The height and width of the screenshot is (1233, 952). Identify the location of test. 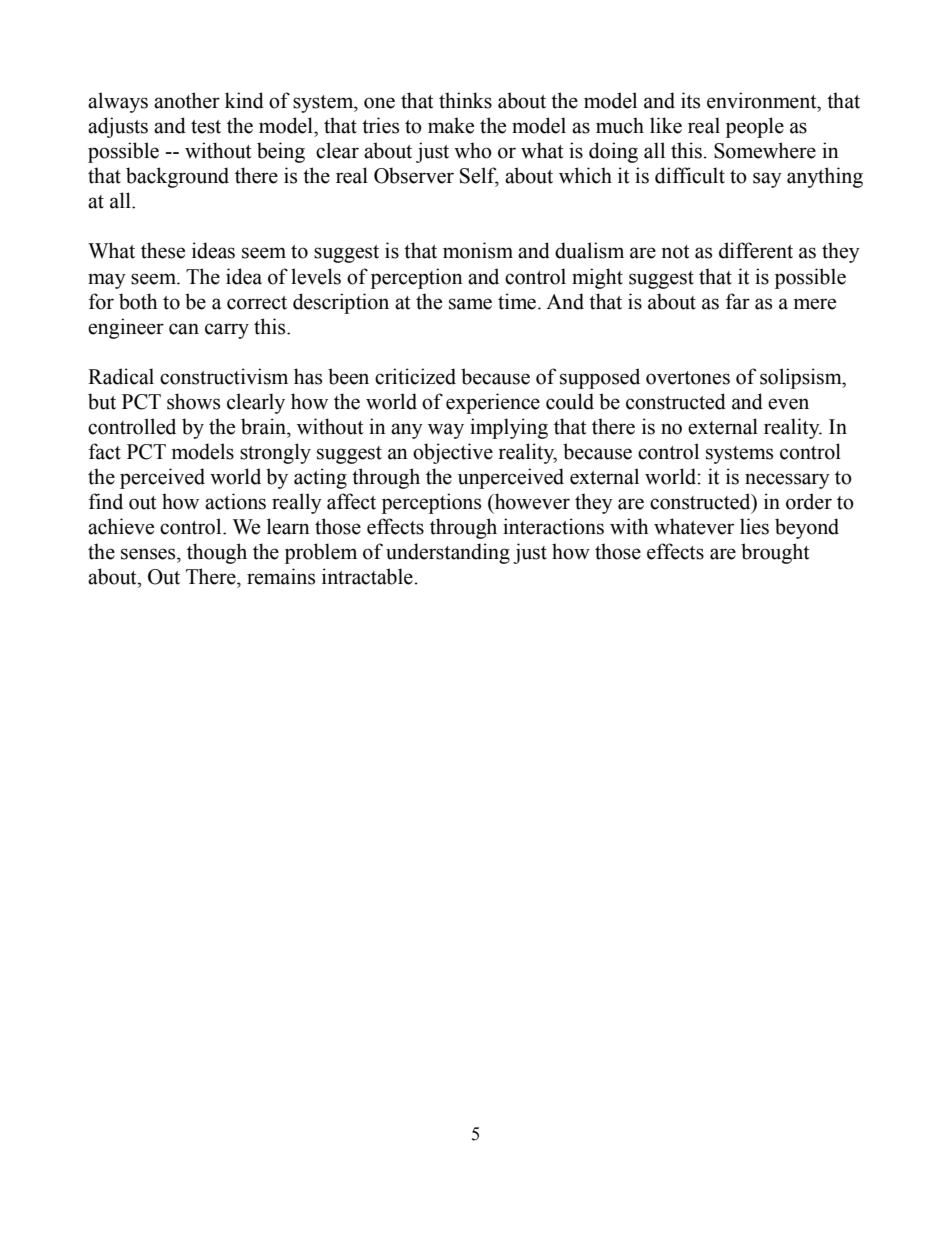
(206, 127).
